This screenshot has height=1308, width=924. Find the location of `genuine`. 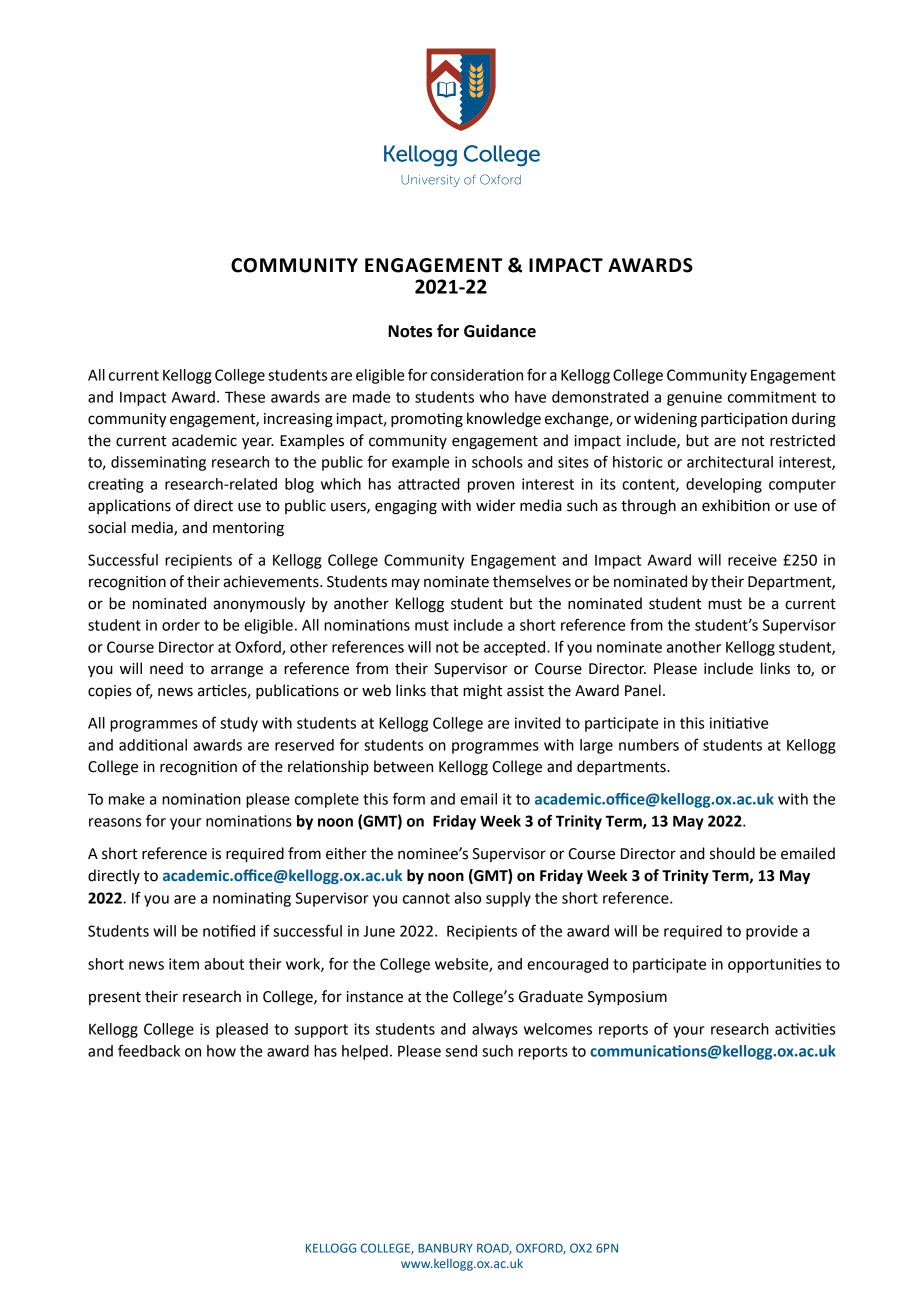

genuine is located at coordinates (694, 398).
